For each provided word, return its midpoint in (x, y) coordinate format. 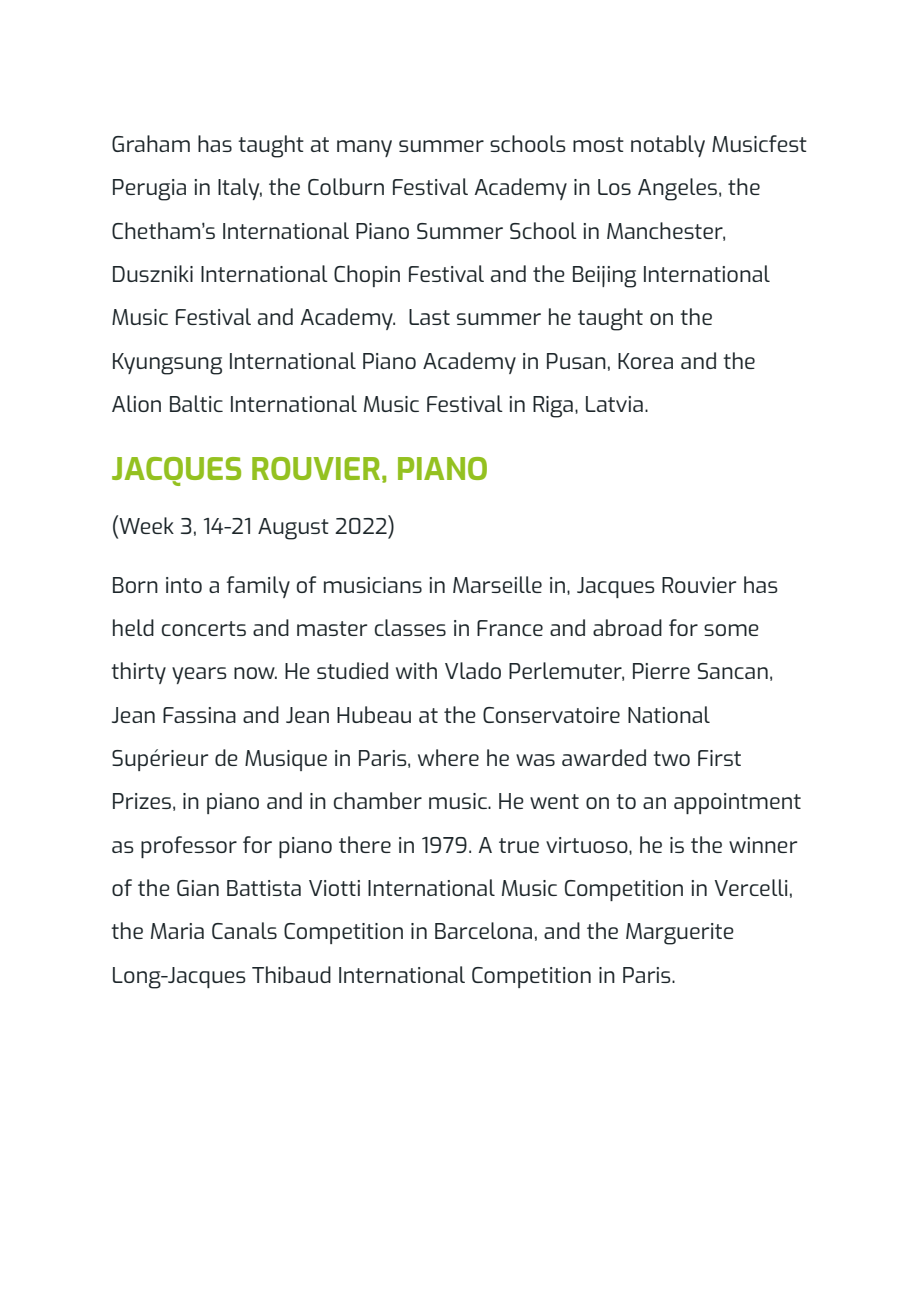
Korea (645, 361)
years (199, 675)
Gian (198, 888)
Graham (151, 143)
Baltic (196, 403)
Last (429, 317)
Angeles (677, 189)
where (448, 757)
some (731, 630)
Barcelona (483, 930)
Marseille (497, 584)
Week (145, 524)
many (364, 148)
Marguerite (680, 934)
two (671, 758)
